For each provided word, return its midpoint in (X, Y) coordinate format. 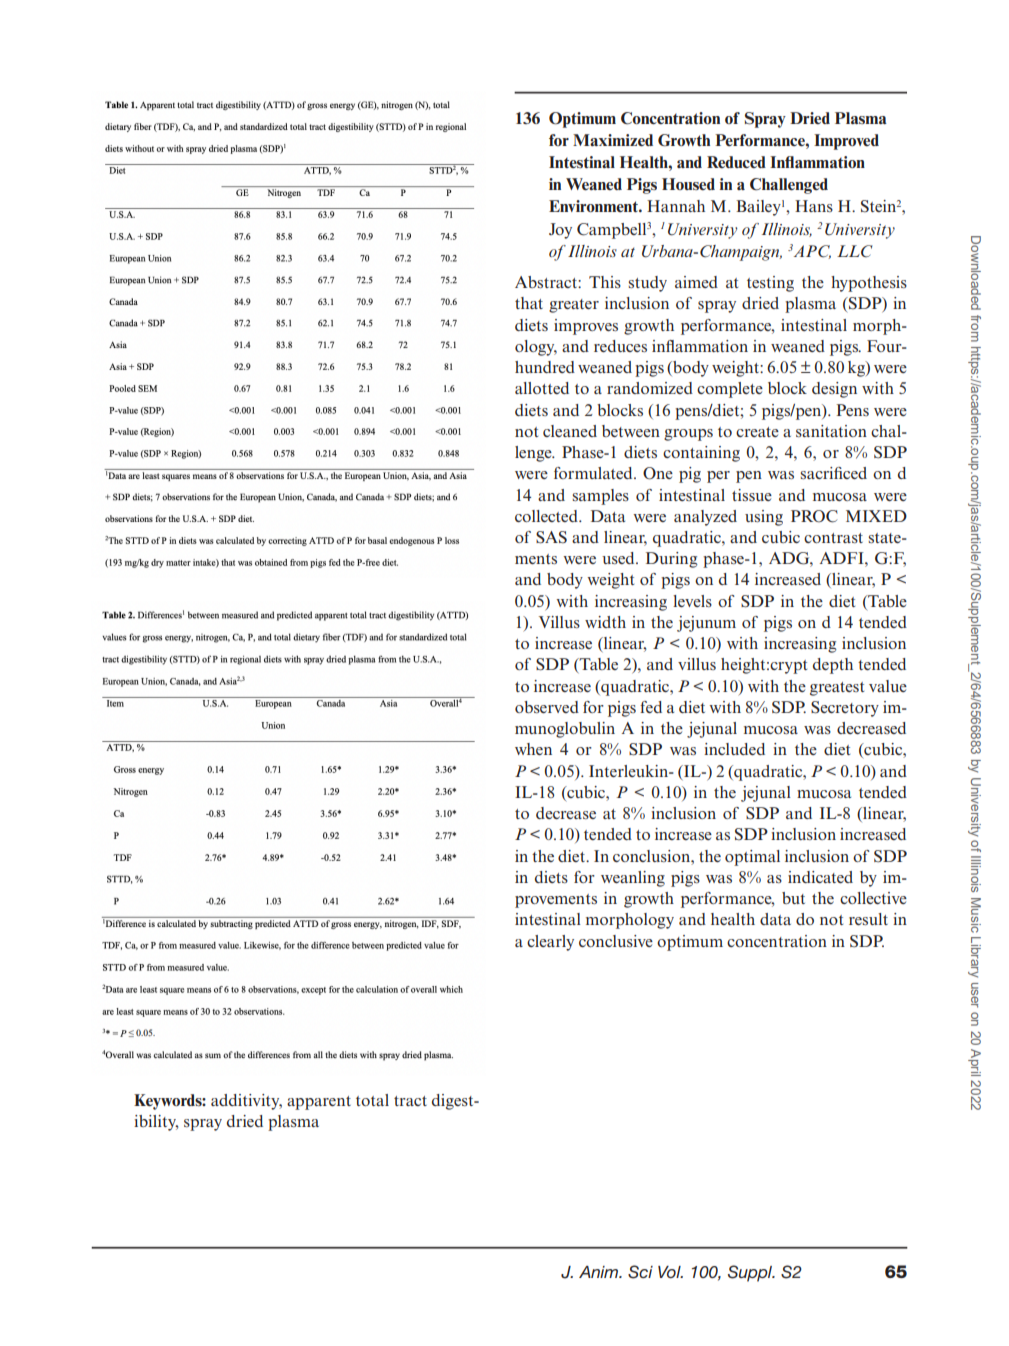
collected (547, 516)
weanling (633, 879)
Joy (560, 231)
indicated (820, 877)
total (372, 1100)
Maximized (613, 140)
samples (600, 497)
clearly (550, 943)
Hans (814, 206)
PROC (814, 516)
